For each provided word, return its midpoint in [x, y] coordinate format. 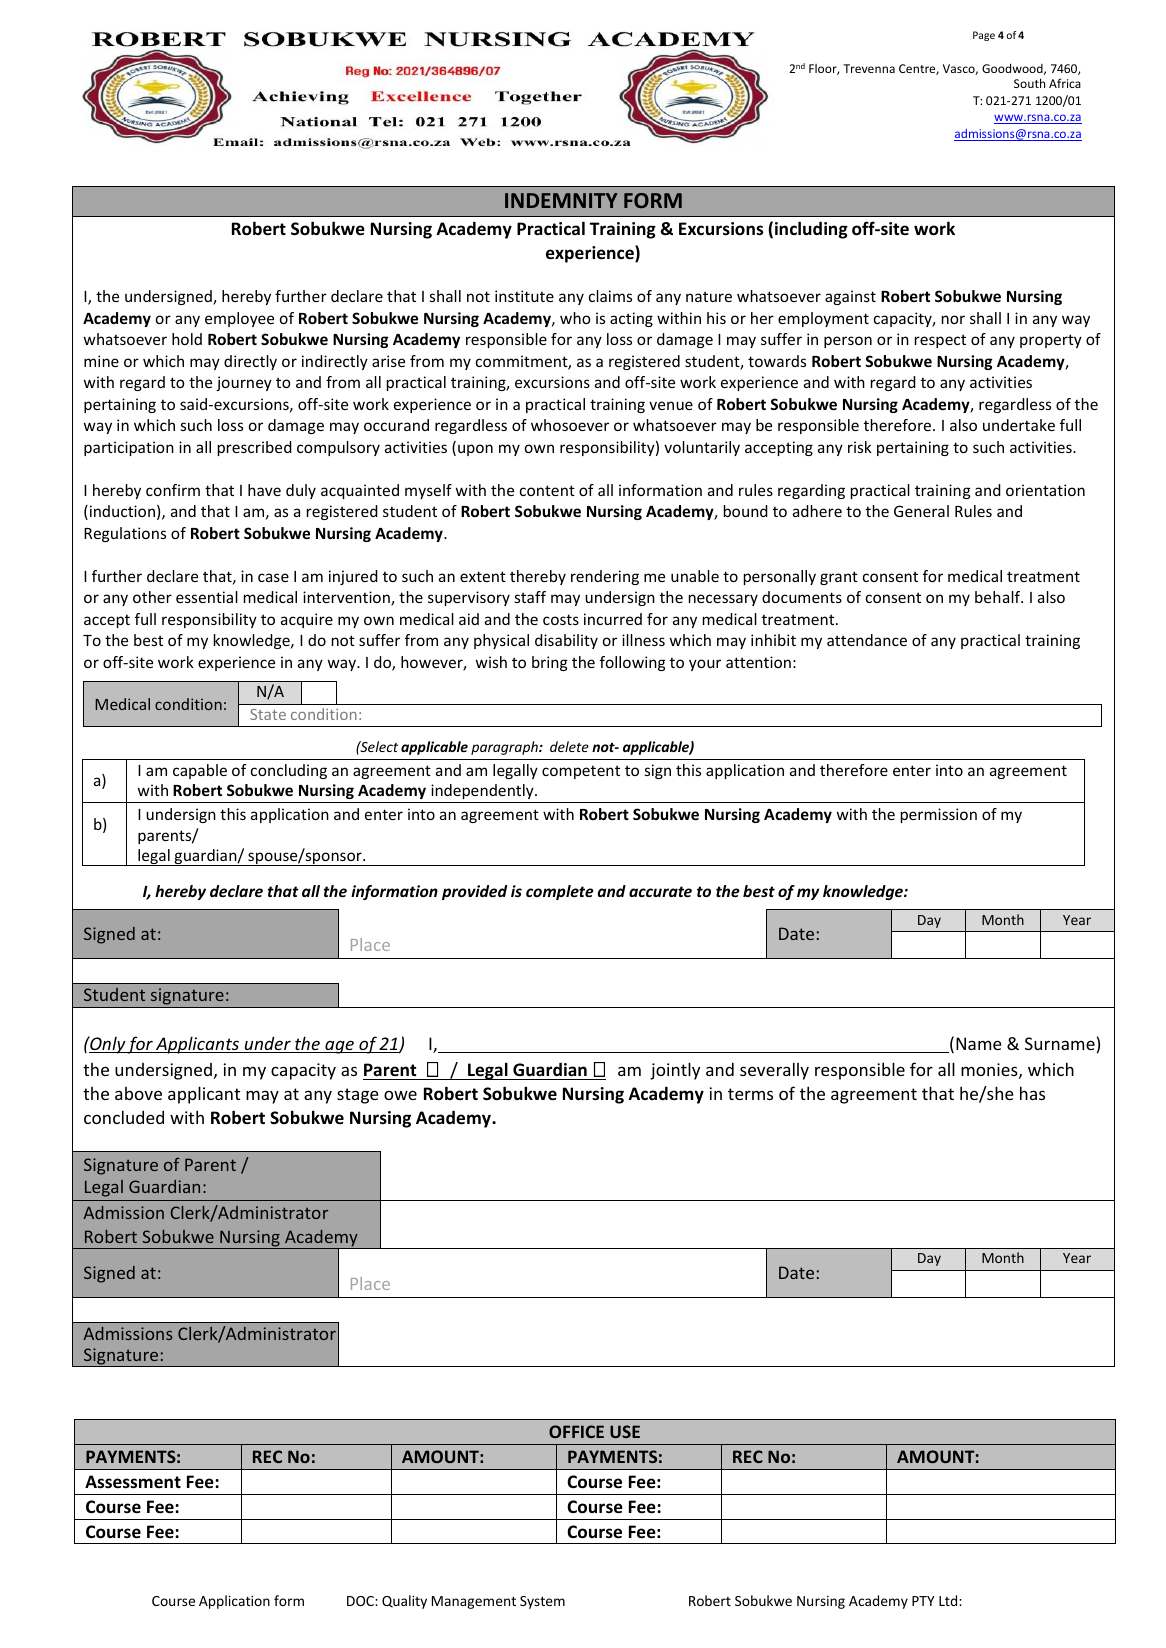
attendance [867, 640]
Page [984, 36]
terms [750, 1094]
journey [244, 383]
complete [560, 892]
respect [940, 341]
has [1032, 1093]
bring [550, 663]
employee [239, 319]
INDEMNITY [561, 200]
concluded [124, 1117]
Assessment [133, 1482]
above [138, 1093]
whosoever [570, 425]
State [268, 714]
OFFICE [576, 1431]
